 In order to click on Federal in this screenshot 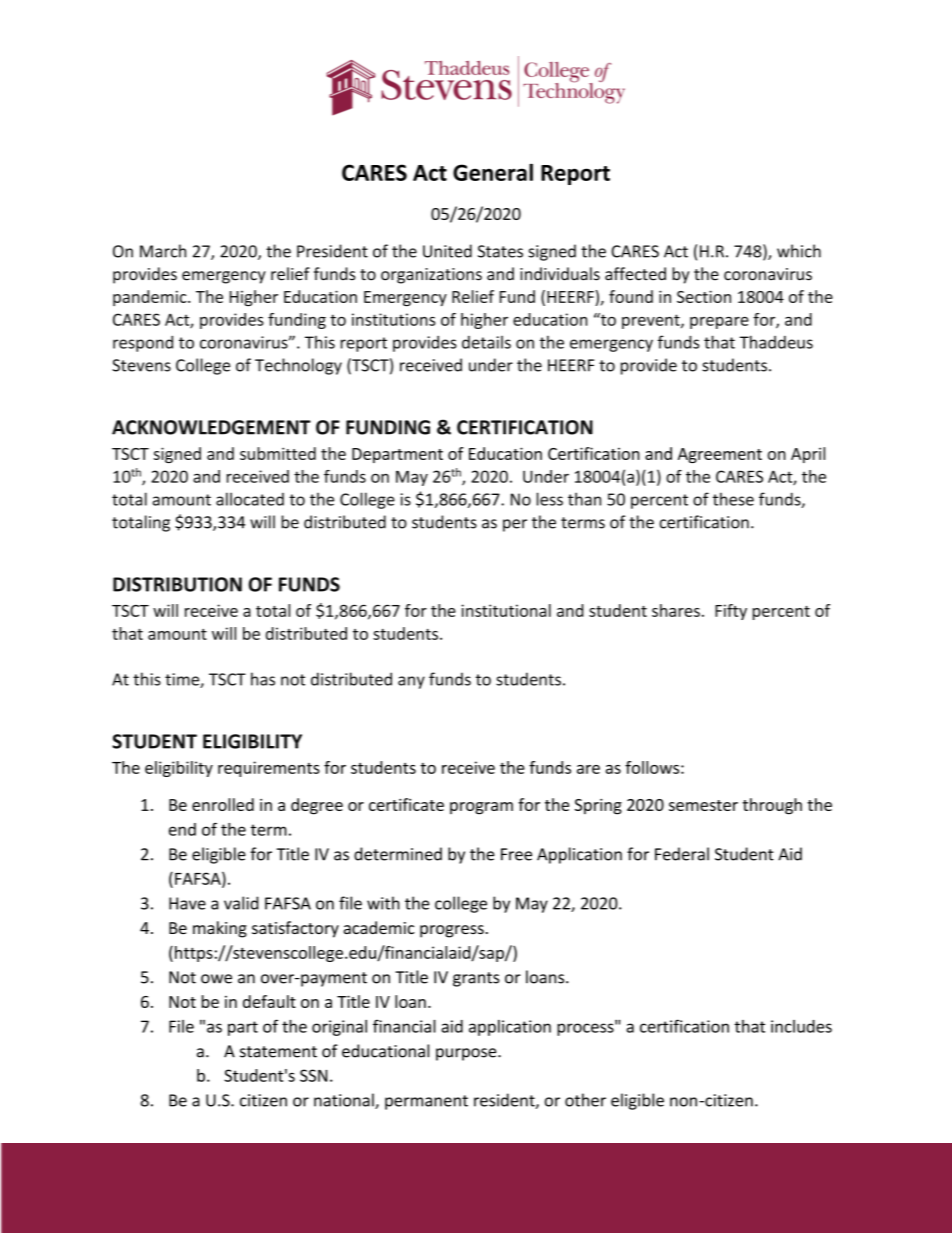, I will do `click(682, 854)`.
